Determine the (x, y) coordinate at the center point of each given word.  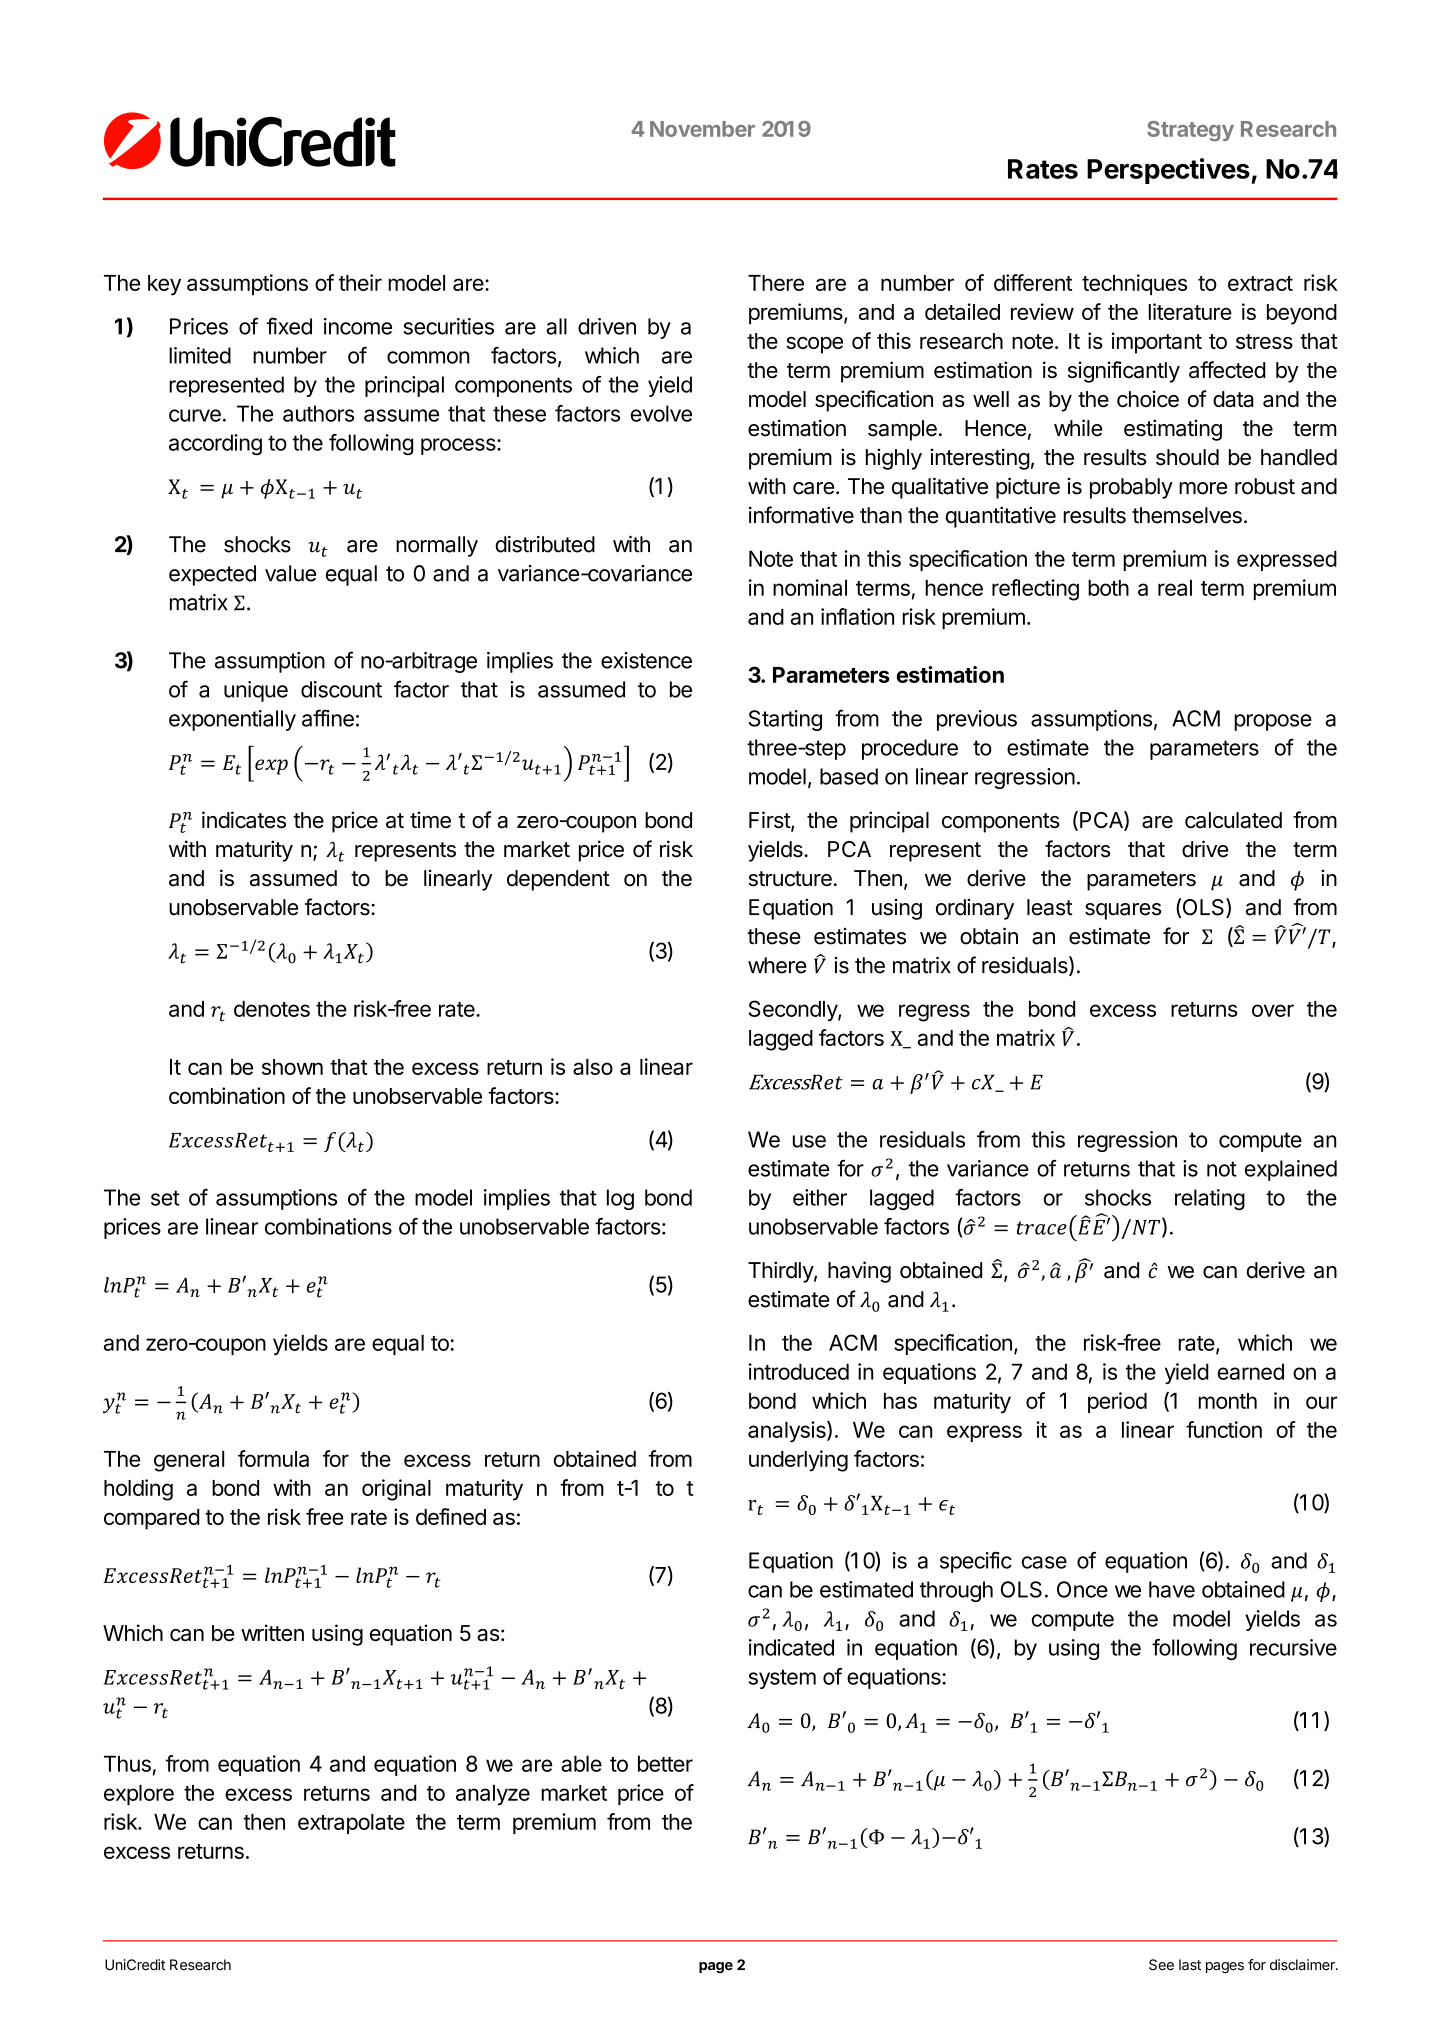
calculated (1233, 820)
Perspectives (1168, 171)
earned (1251, 1371)
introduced (799, 1371)
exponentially (232, 720)
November (702, 129)
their (360, 282)
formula (273, 1458)
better (665, 1763)
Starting (785, 720)
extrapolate (351, 1824)
